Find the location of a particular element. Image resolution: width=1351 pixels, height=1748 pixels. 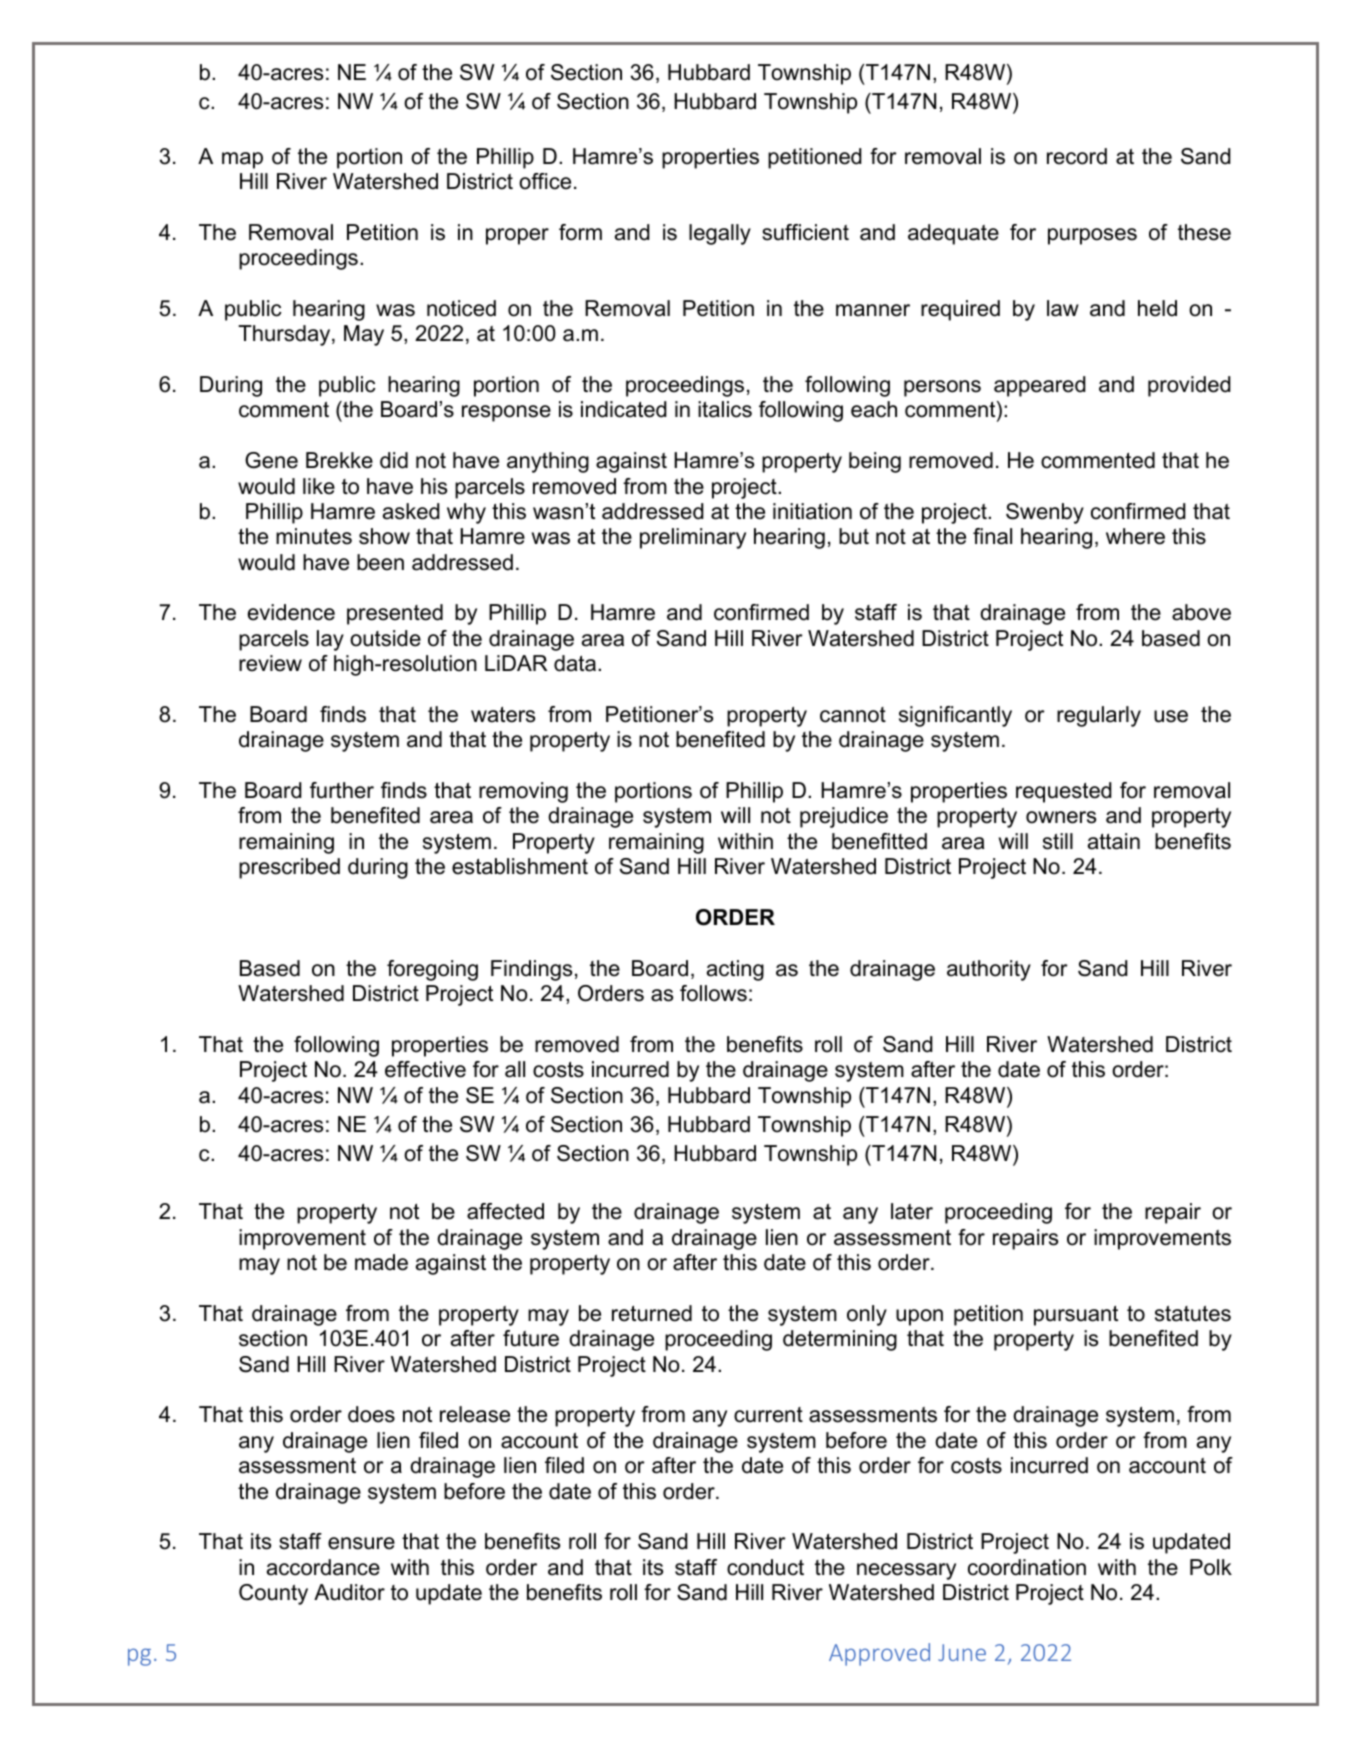

where is located at coordinates (1135, 536).
